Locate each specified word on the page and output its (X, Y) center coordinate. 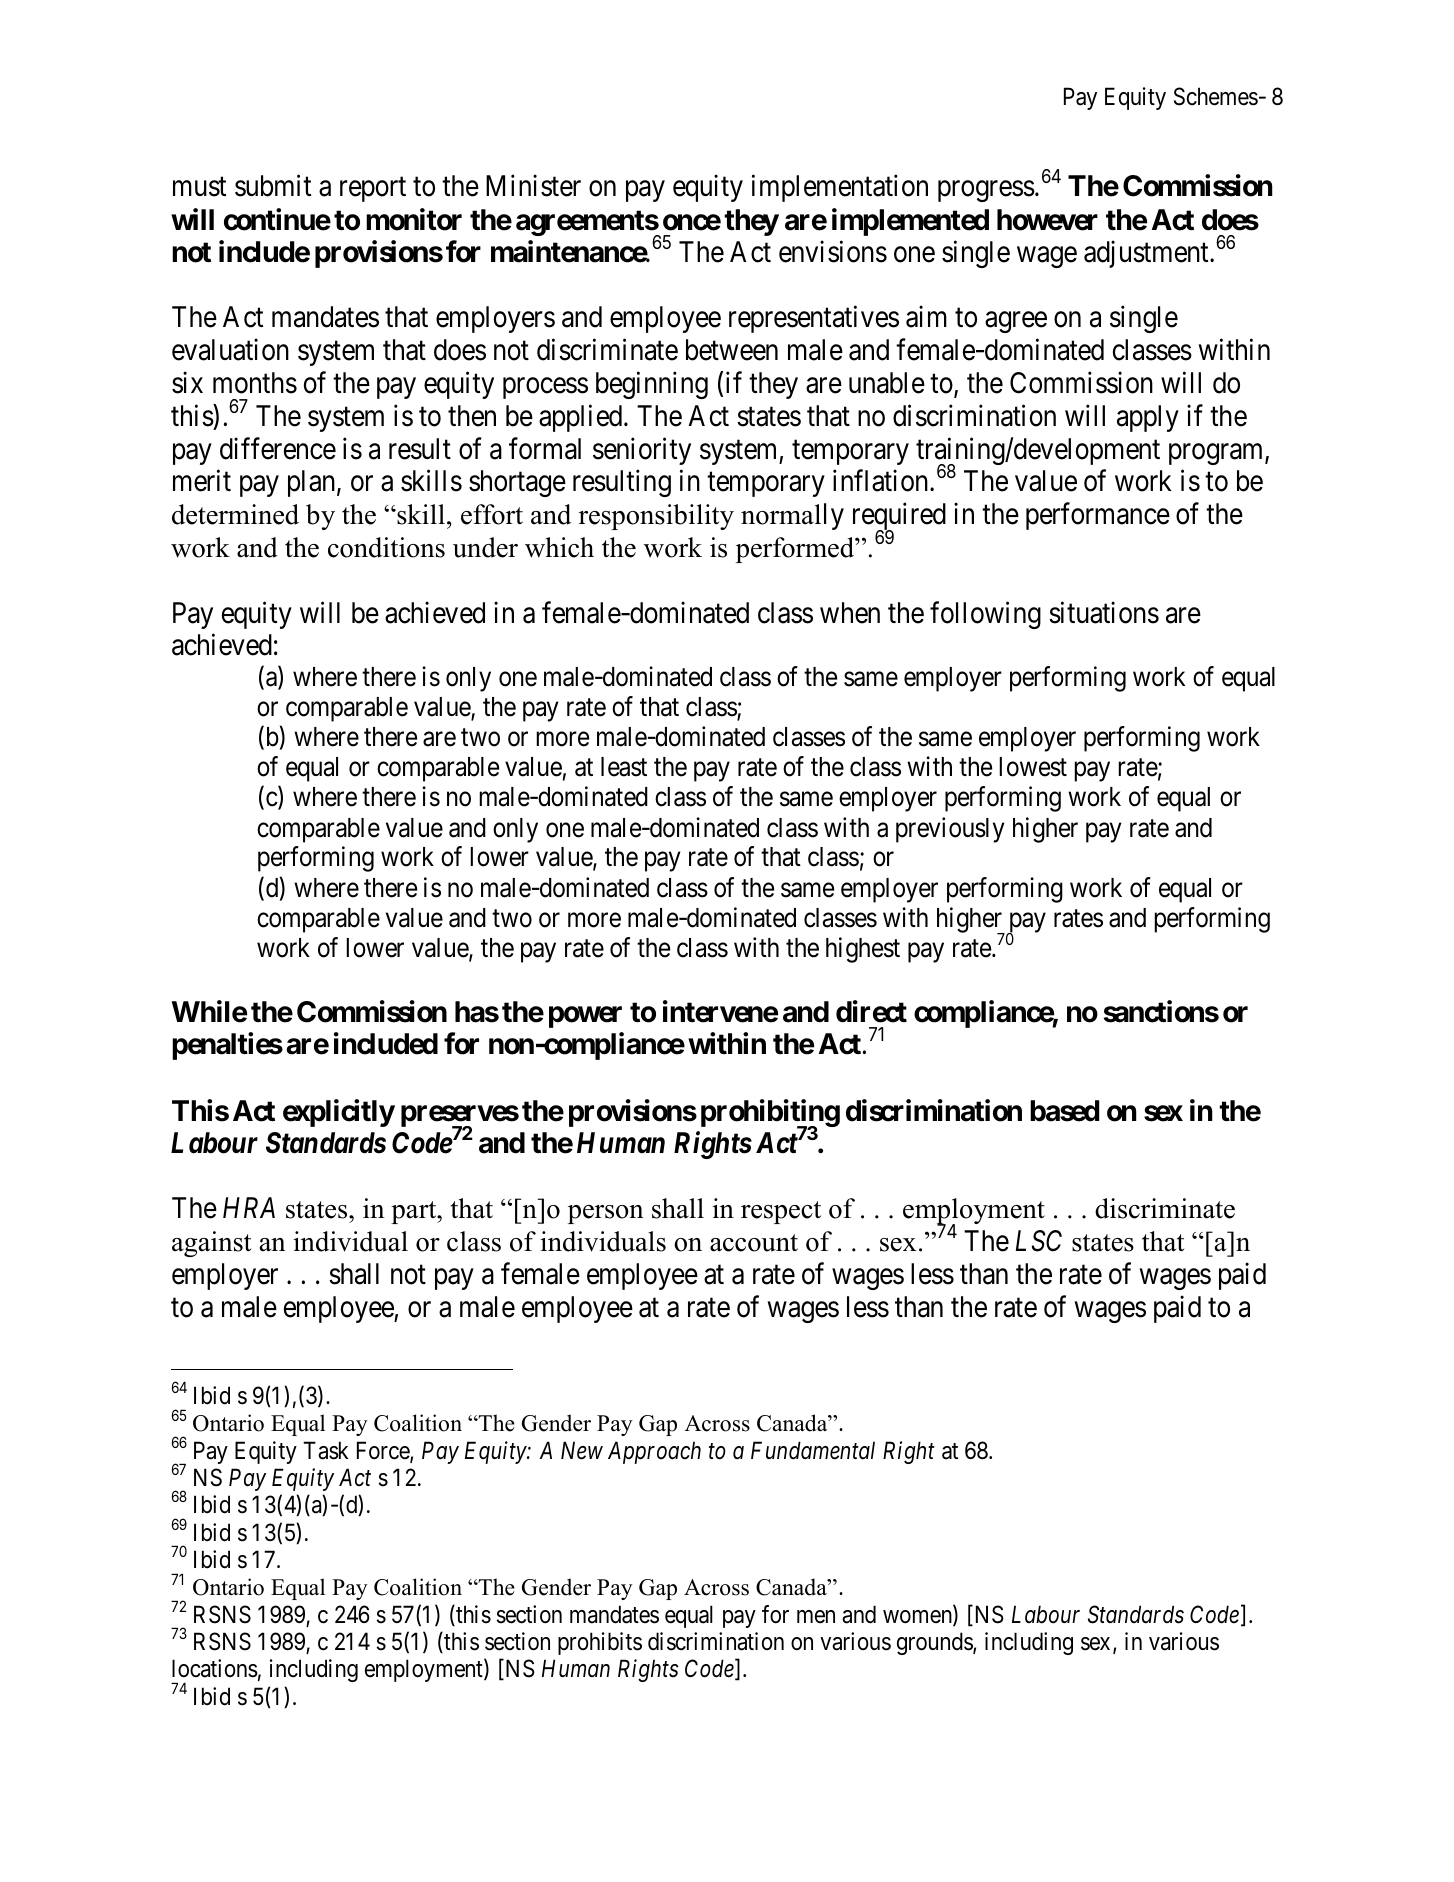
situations (1104, 612)
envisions (833, 251)
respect (781, 1212)
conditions (386, 547)
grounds (935, 1643)
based (1064, 1111)
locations (215, 1668)
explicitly (339, 1113)
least (624, 767)
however (1047, 220)
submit (273, 186)
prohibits (600, 1643)
